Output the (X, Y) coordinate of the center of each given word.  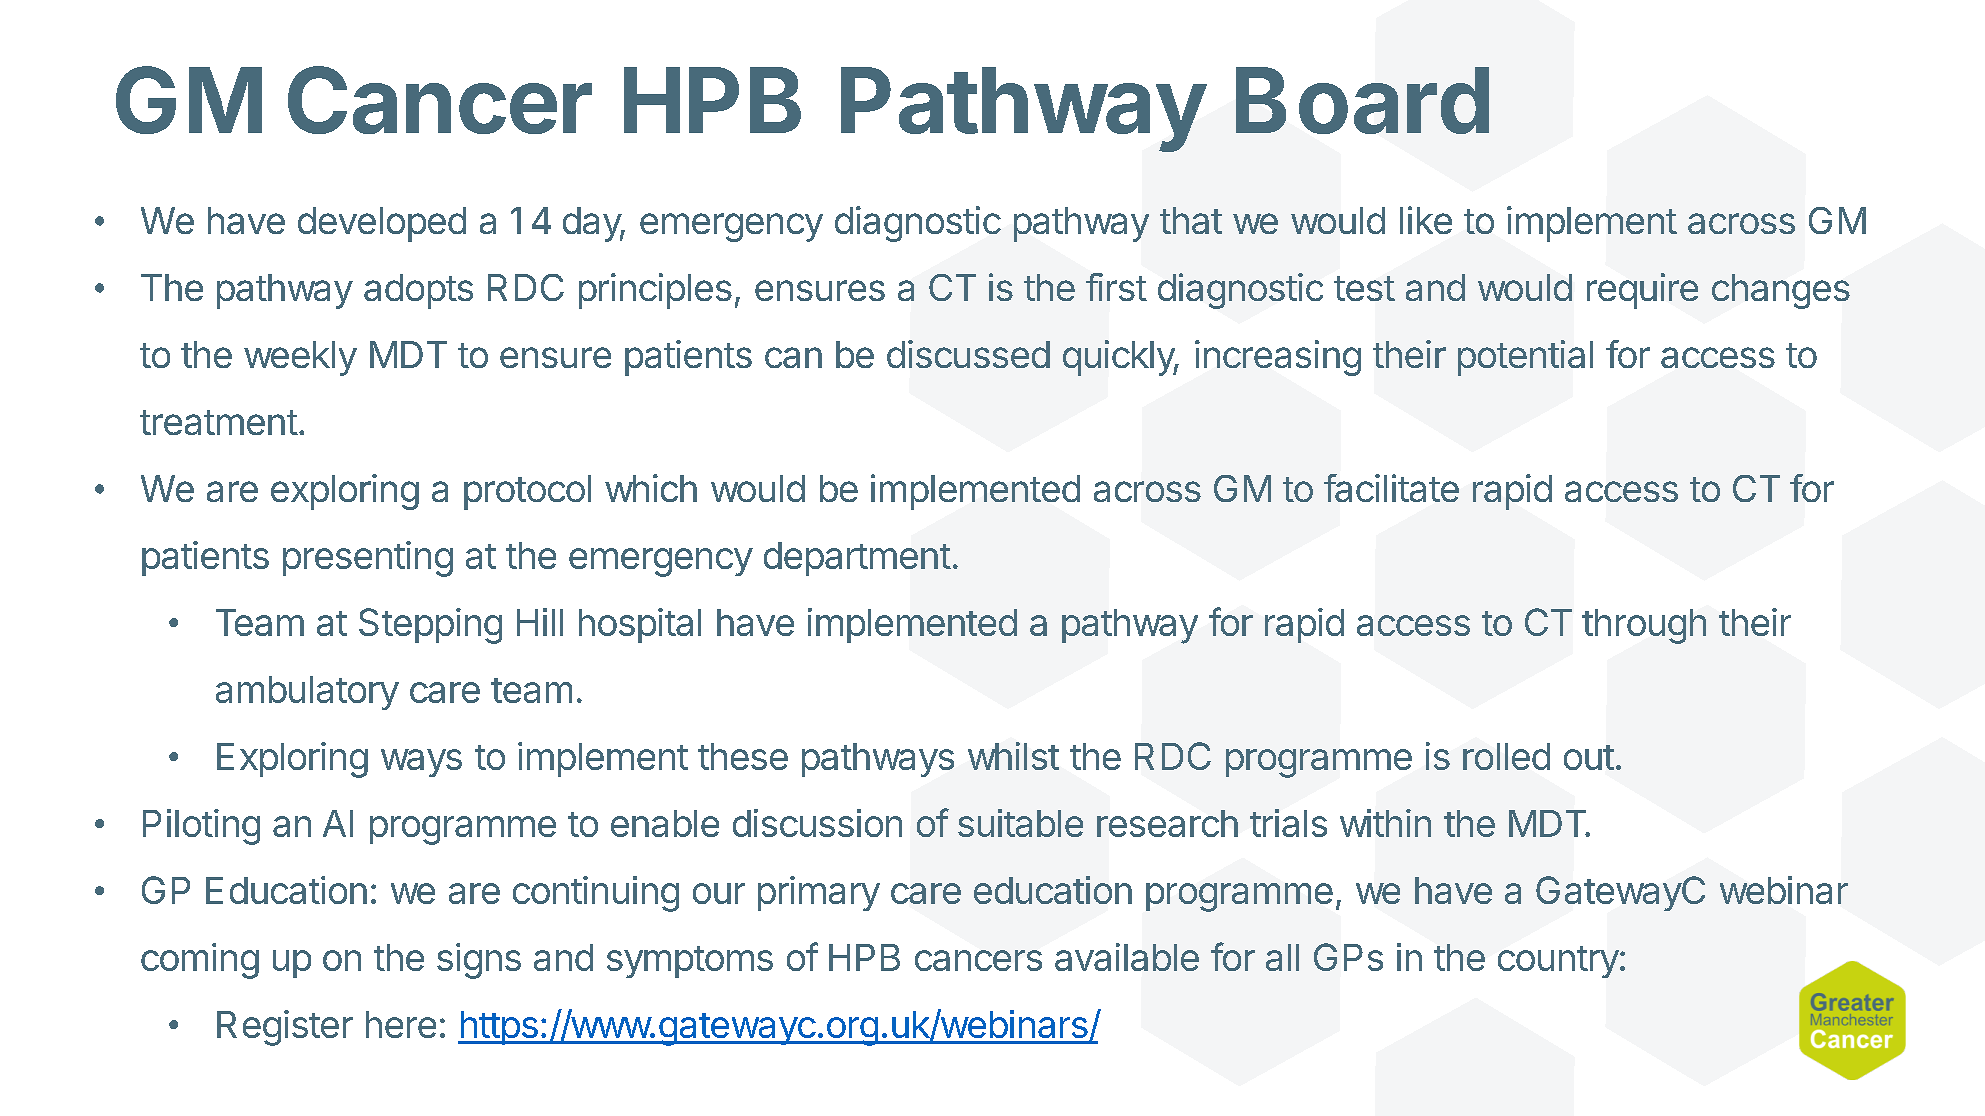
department (857, 559)
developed (382, 224)
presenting (368, 559)
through (1644, 626)
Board (1362, 100)
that (1191, 220)
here (401, 1024)
